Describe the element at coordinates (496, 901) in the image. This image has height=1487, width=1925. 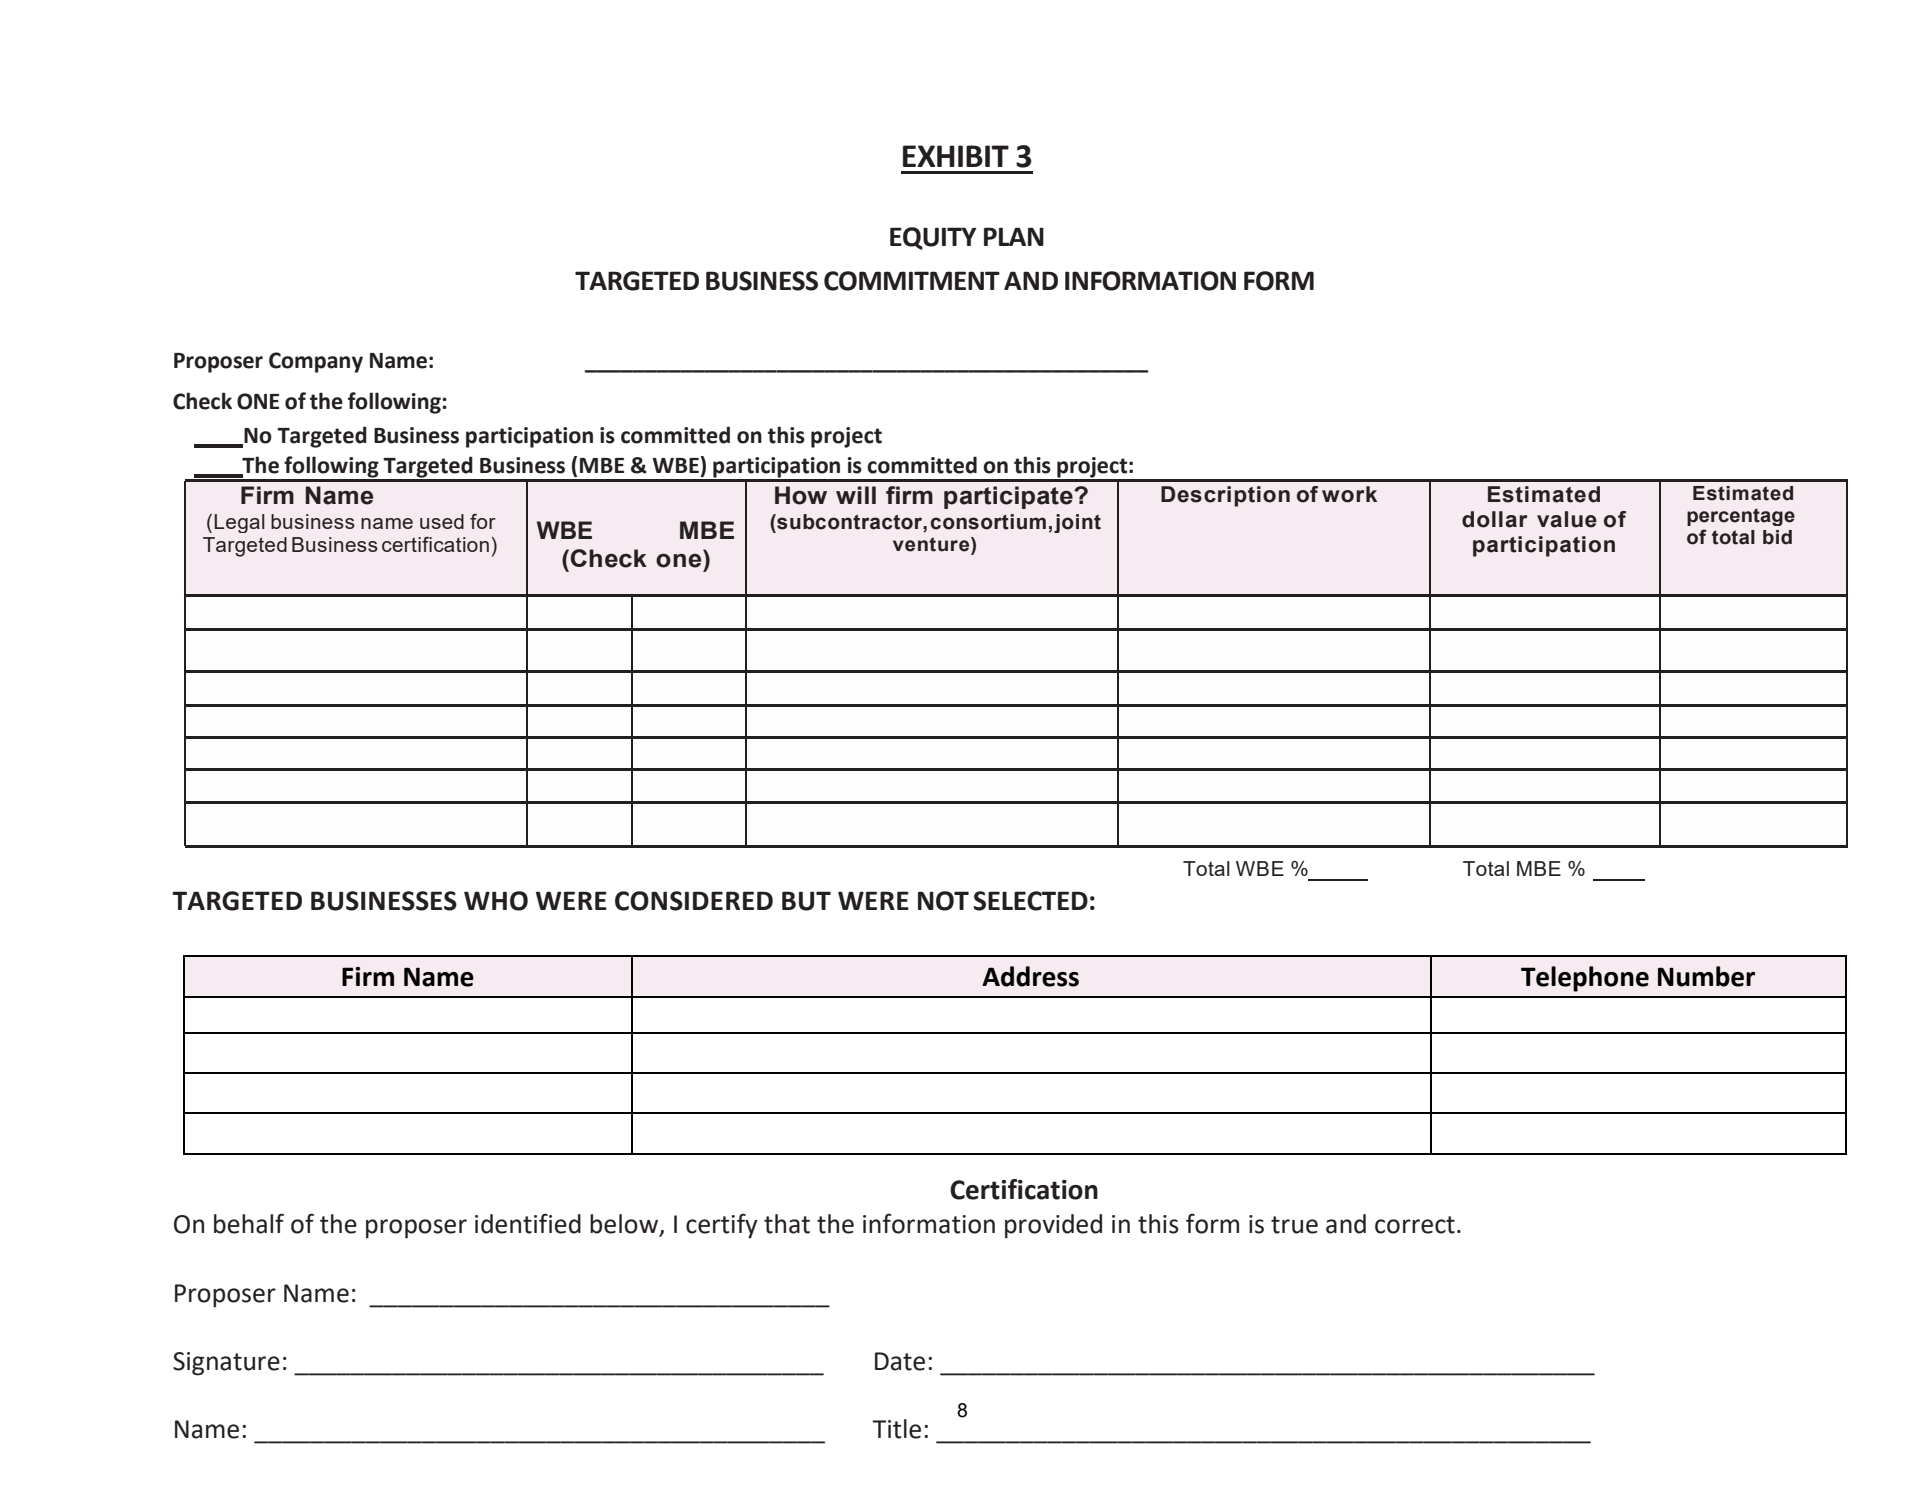
I see `WHO` at that location.
